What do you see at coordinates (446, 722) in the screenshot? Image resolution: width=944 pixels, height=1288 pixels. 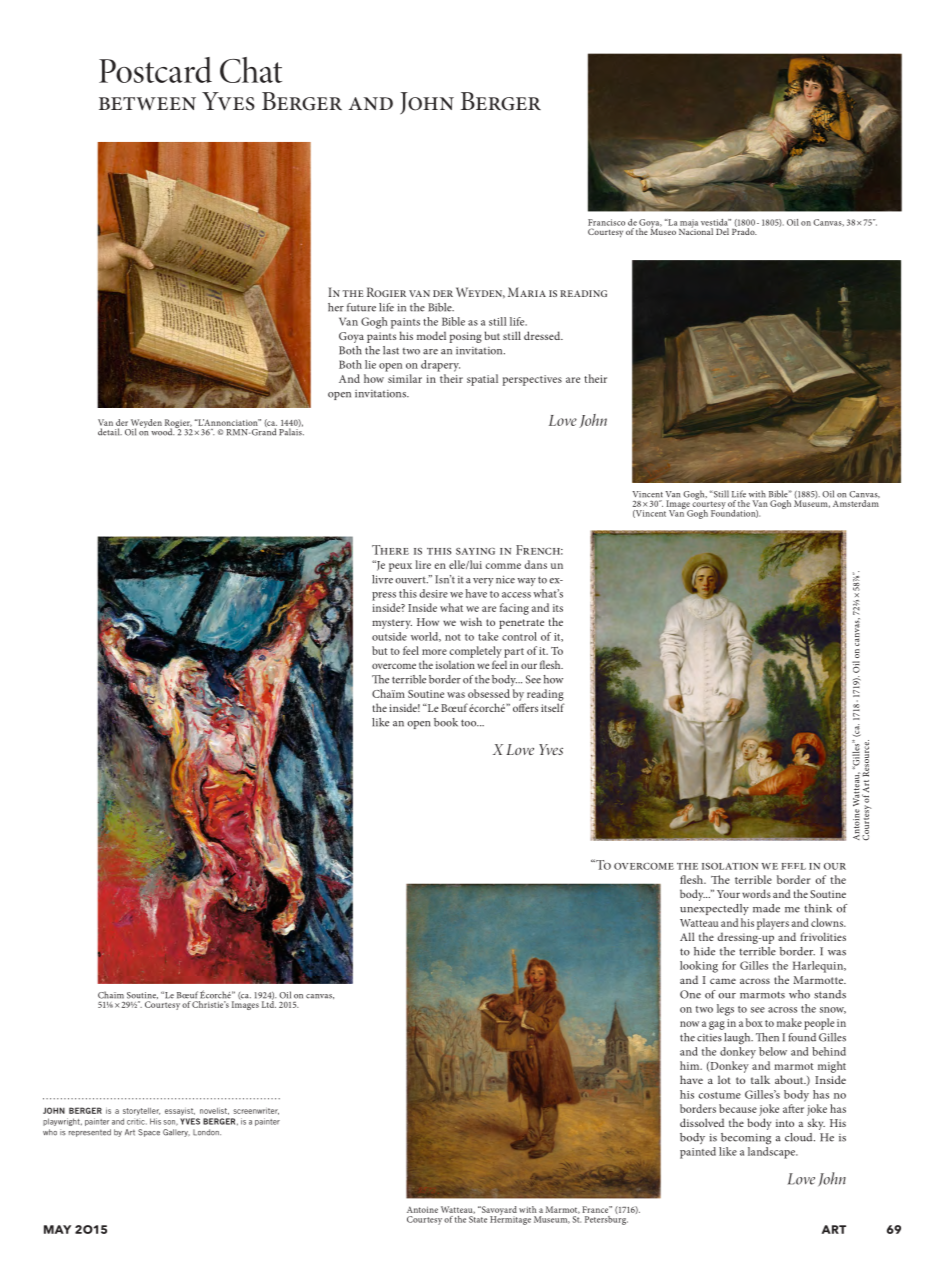 I see `book` at bounding box center [446, 722].
